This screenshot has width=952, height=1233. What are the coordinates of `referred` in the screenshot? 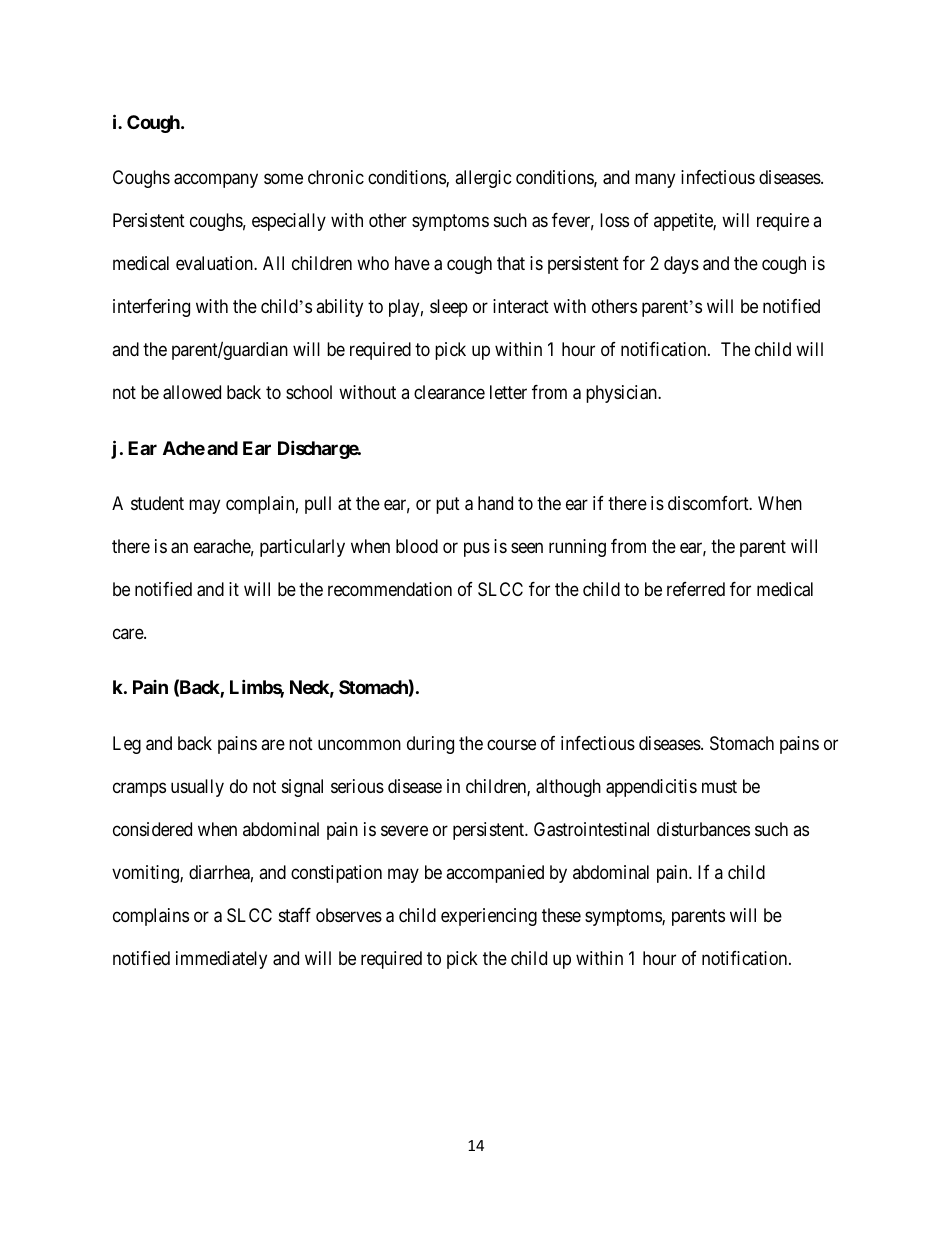 It's located at (696, 589).
